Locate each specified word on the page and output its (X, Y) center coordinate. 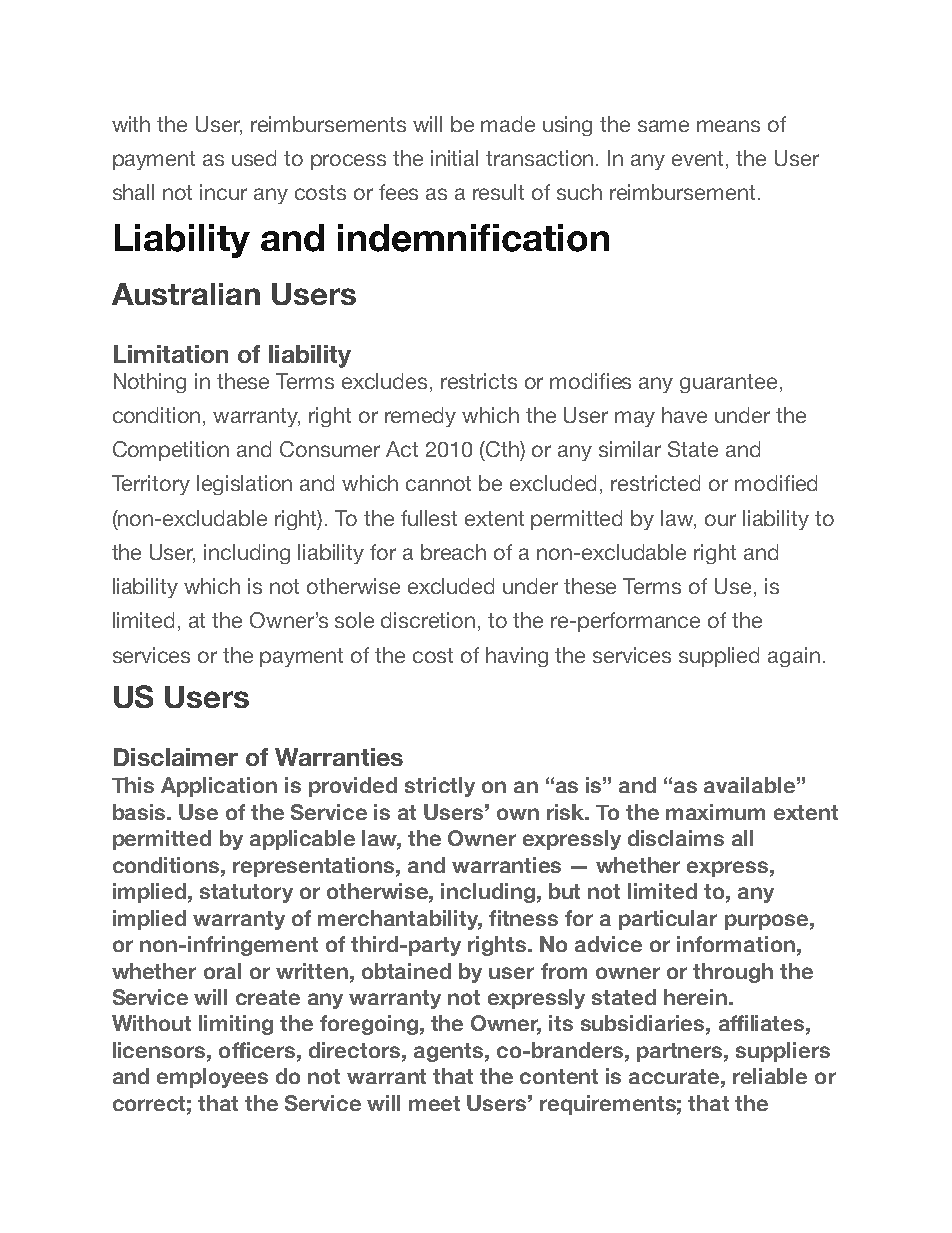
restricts (479, 381)
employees (212, 1078)
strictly (440, 787)
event (699, 160)
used (254, 158)
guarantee (728, 383)
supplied (719, 657)
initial (454, 158)
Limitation (171, 354)
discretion (428, 620)
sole (354, 620)
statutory (246, 893)
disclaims (676, 838)
